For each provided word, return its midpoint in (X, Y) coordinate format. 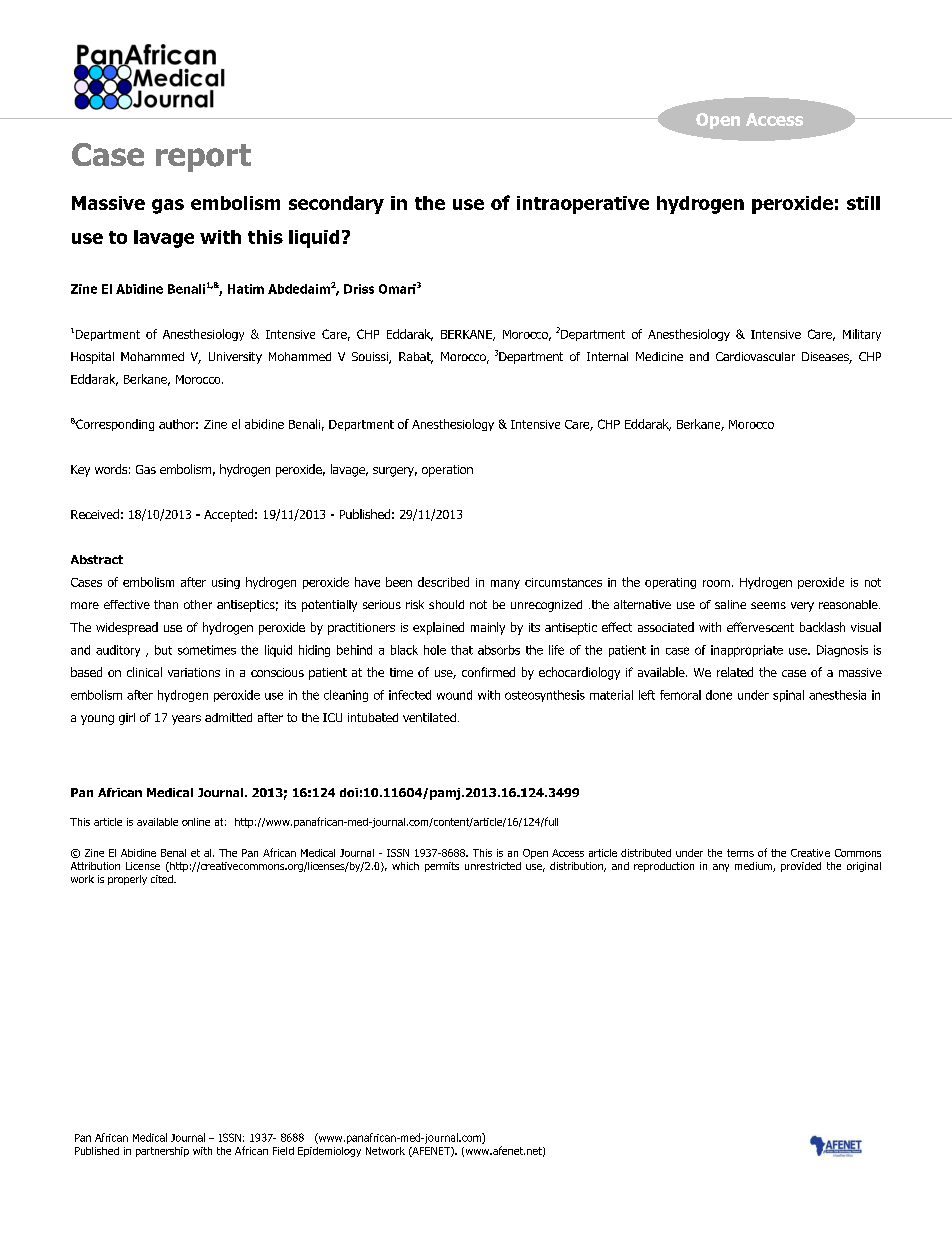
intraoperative (583, 205)
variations (194, 672)
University (235, 358)
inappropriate (747, 651)
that (462, 650)
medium (754, 867)
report (203, 158)
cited (163, 879)
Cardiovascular (755, 356)
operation (447, 471)
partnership (162, 1152)
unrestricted (493, 866)
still (863, 203)
